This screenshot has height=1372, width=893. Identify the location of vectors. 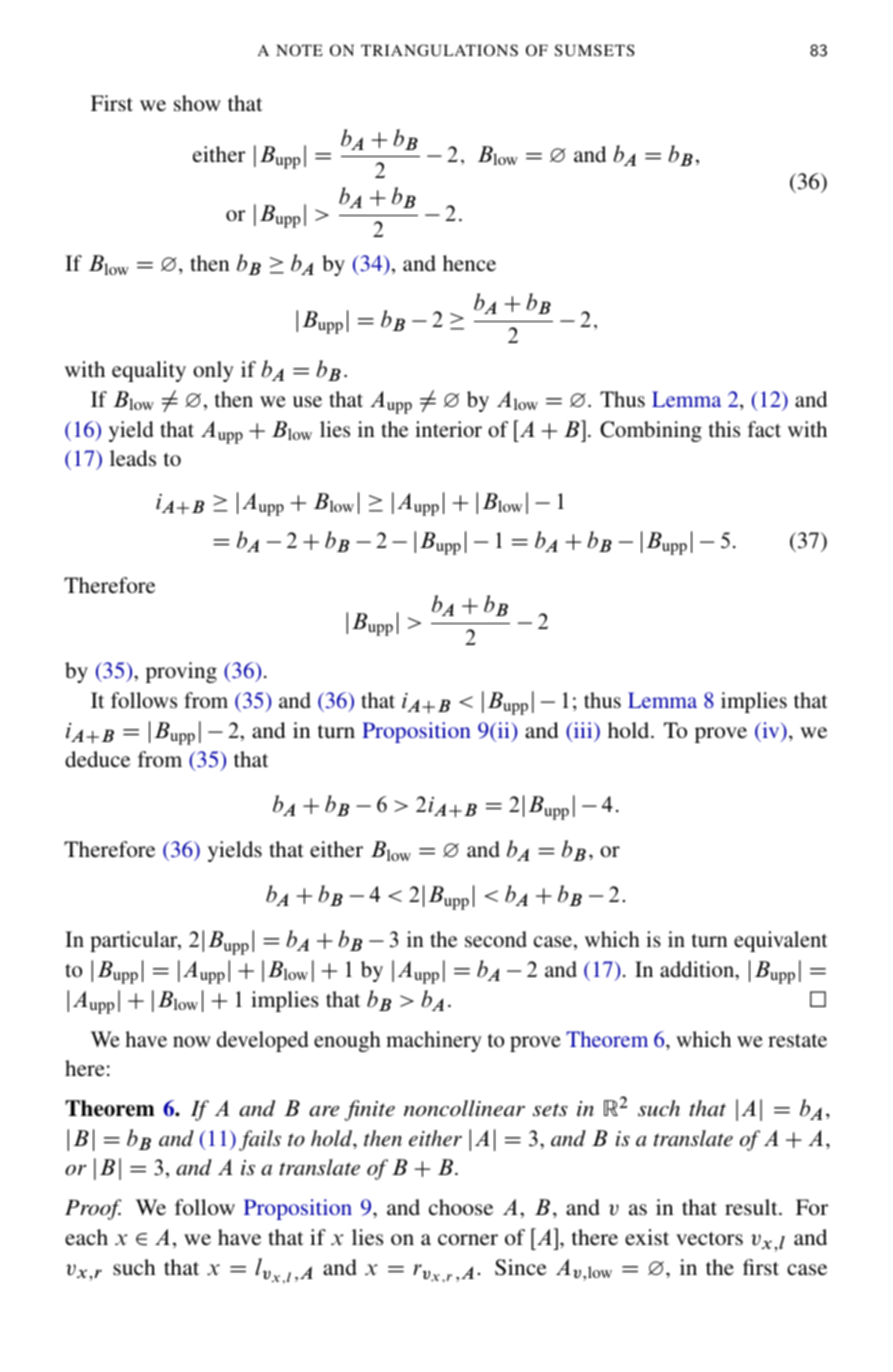
(709, 1239).
